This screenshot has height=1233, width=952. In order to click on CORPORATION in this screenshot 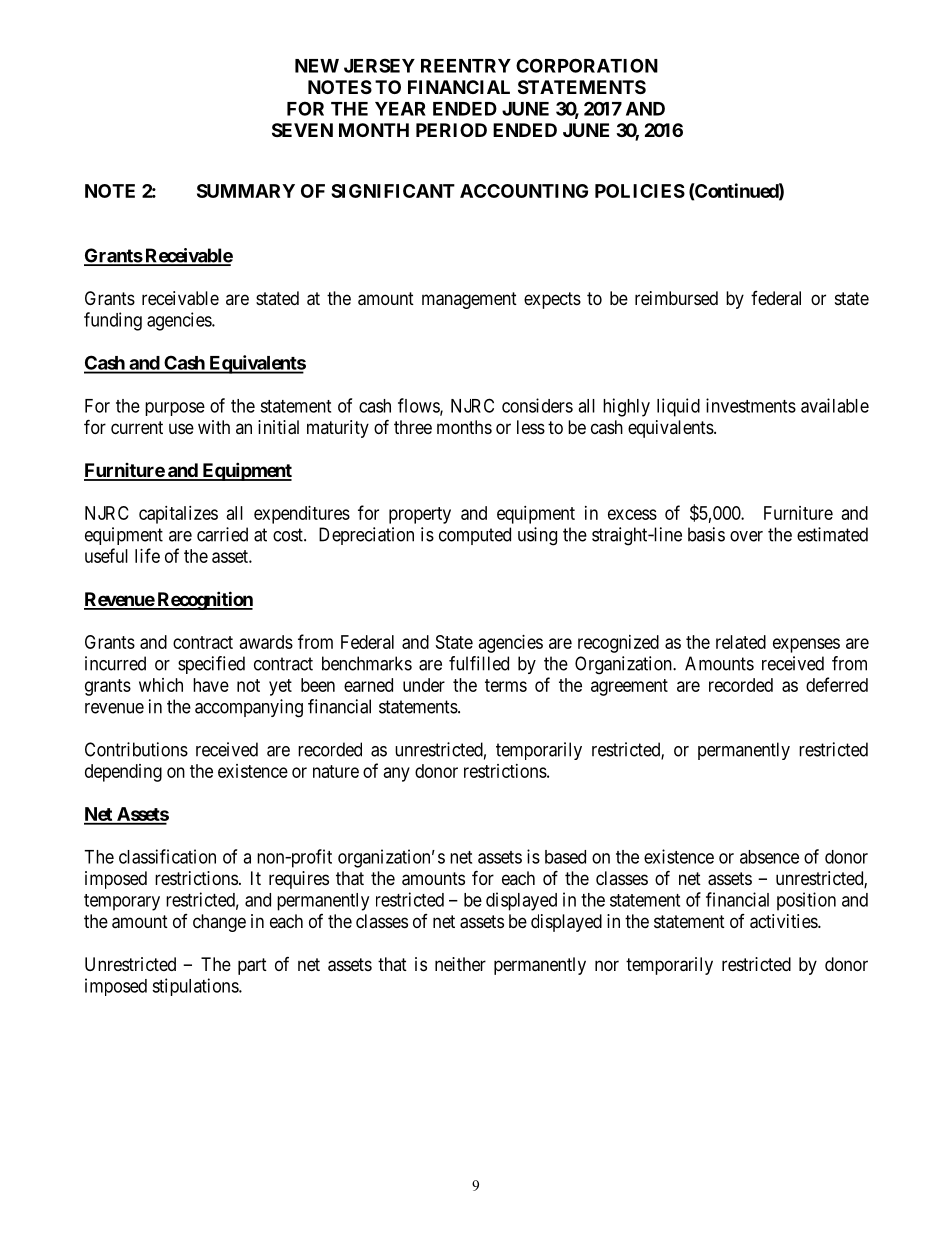, I will do `click(587, 65)`.
